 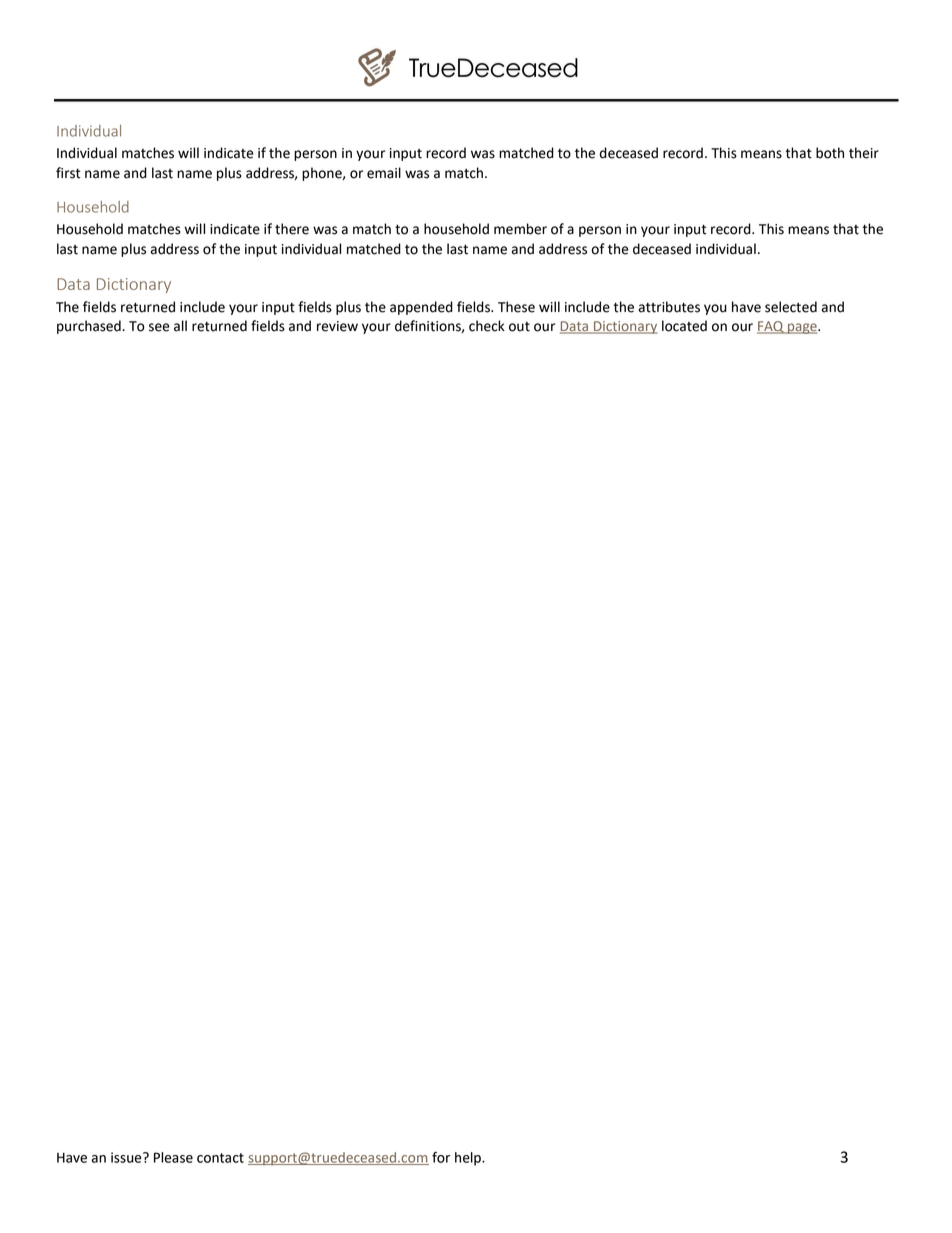 What do you see at coordinates (159, 327) in the screenshot?
I see `see` at bounding box center [159, 327].
